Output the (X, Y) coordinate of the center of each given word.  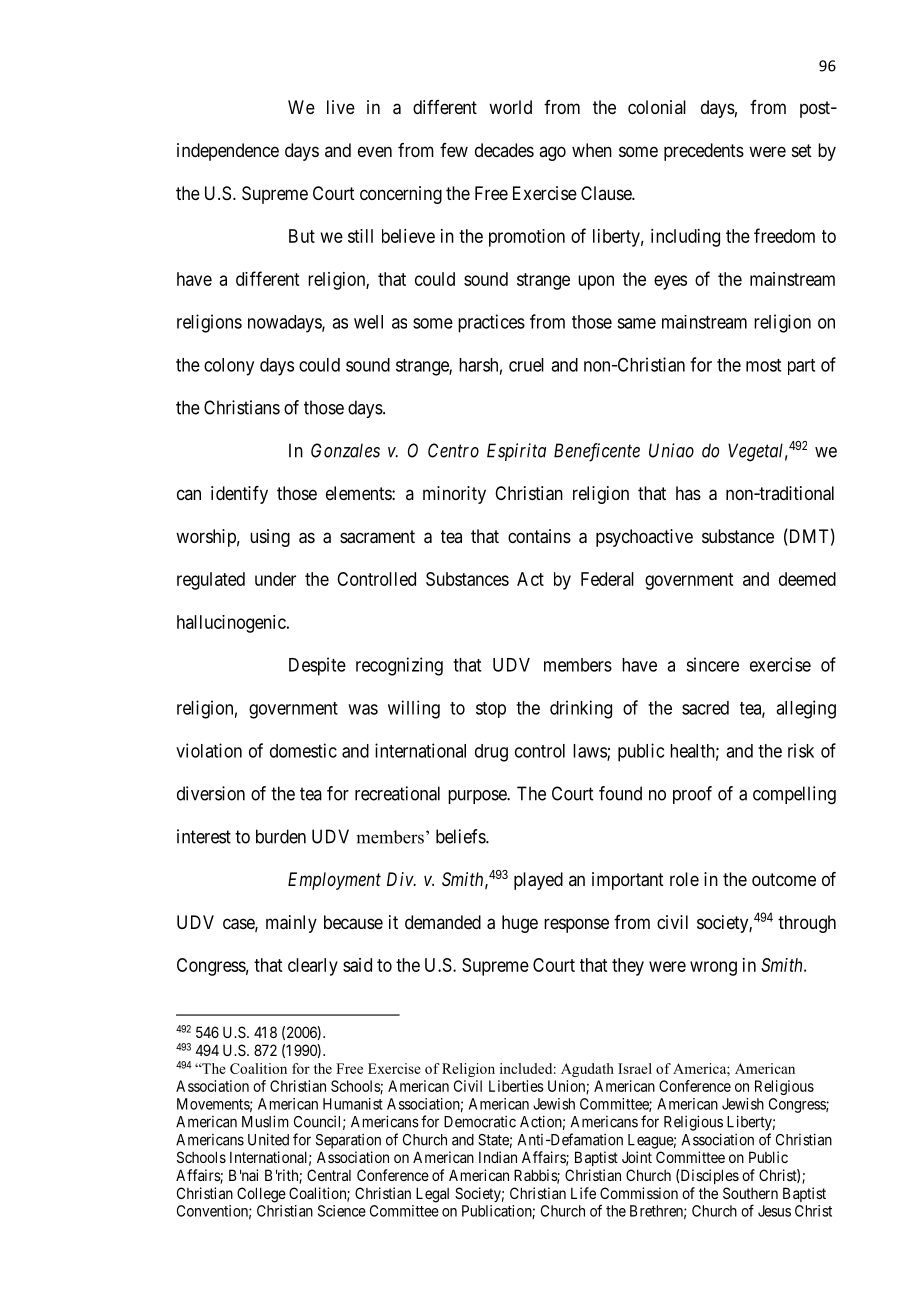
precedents (704, 152)
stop (491, 710)
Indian (498, 1157)
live (341, 107)
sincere (712, 664)
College (261, 1195)
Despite (317, 666)
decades (504, 150)
